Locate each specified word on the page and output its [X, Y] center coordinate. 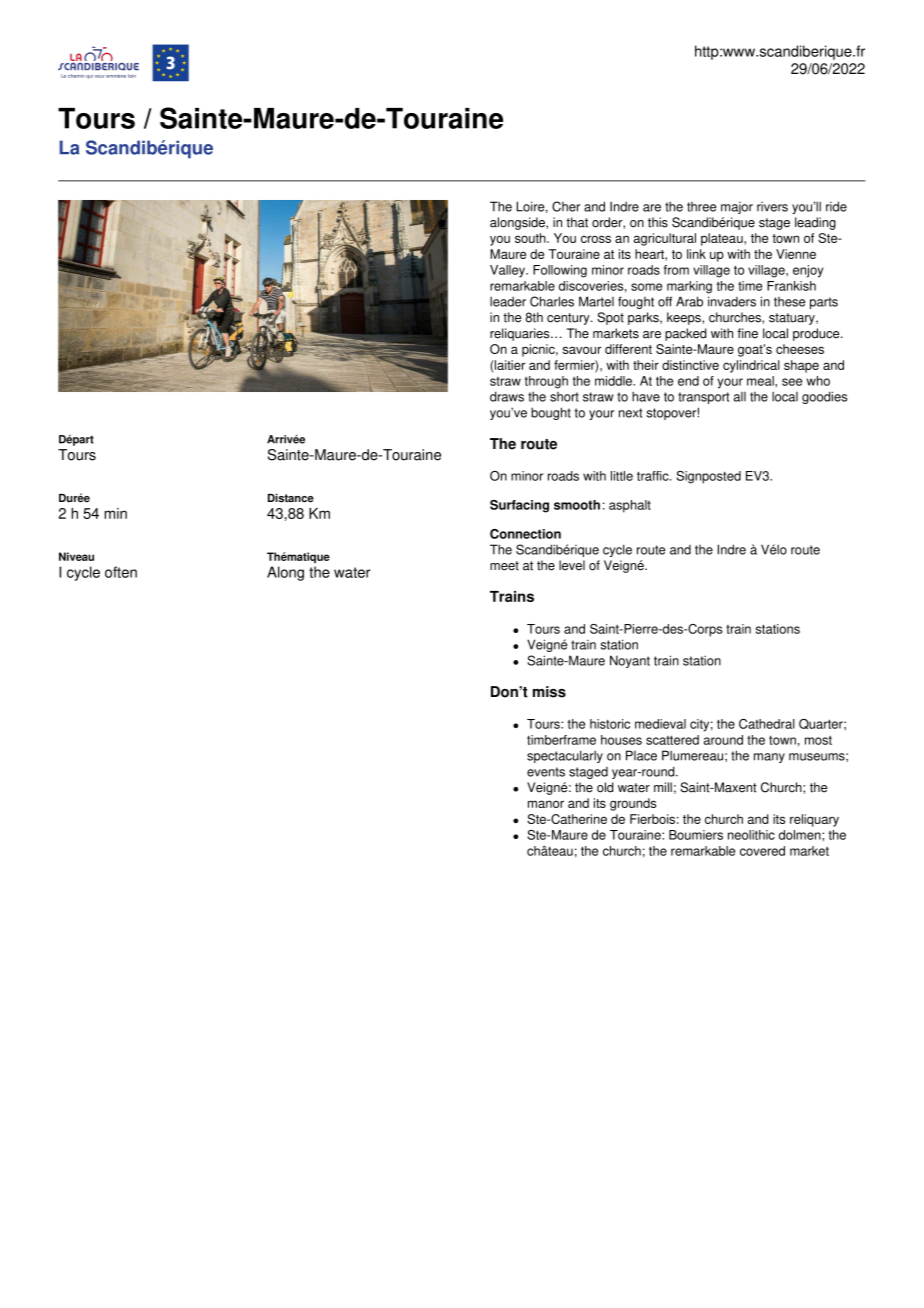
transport [703, 398]
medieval [660, 724]
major [737, 208]
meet [504, 566]
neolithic [751, 835]
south [531, 238]
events [546, 772]
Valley [508, 271]
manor [546, 804]
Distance [291, 498]
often [121, 572]
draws [507, 396]
